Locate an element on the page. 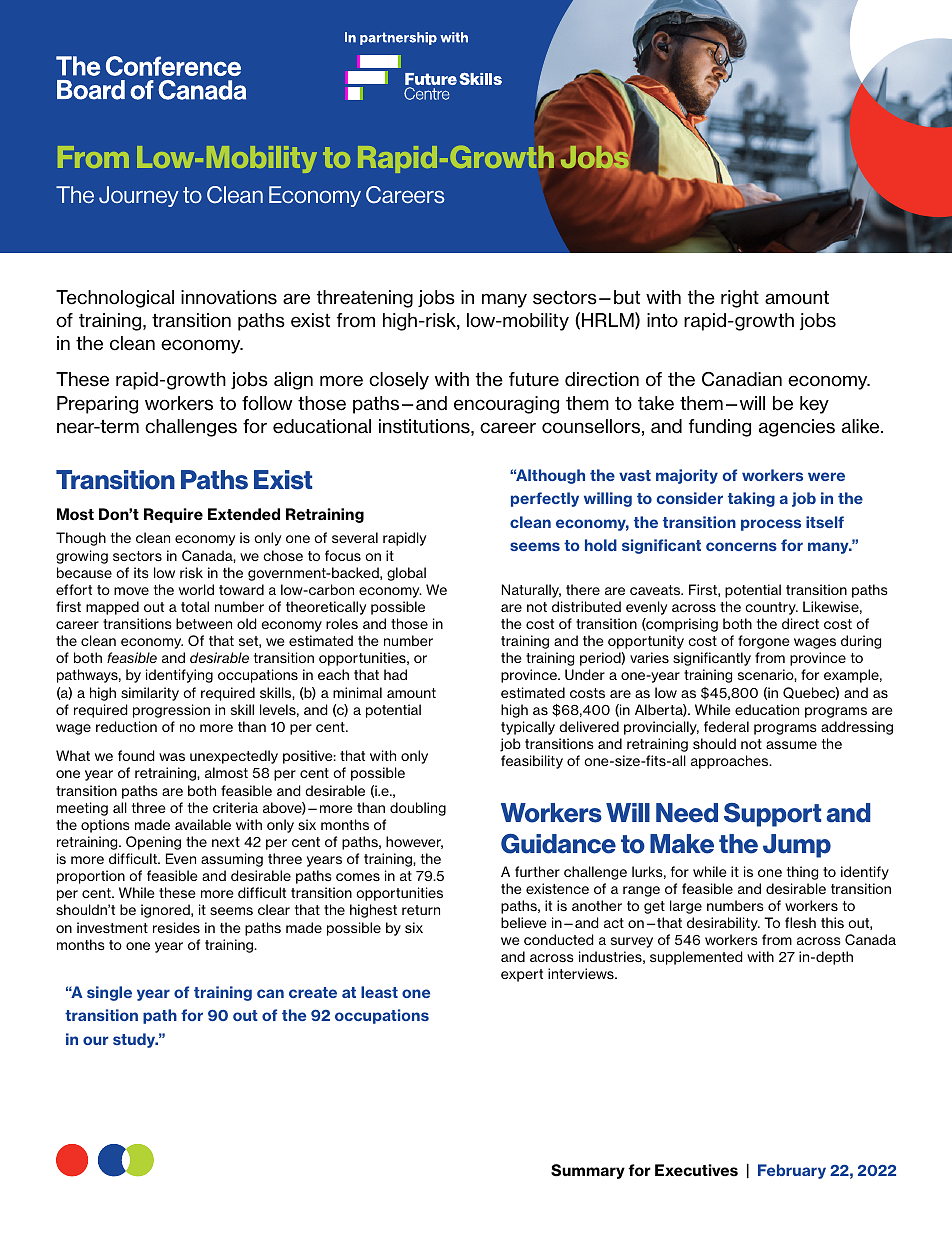 The height and width of the image is (1233, 952). similarity is located at coordinates (150, 694).
